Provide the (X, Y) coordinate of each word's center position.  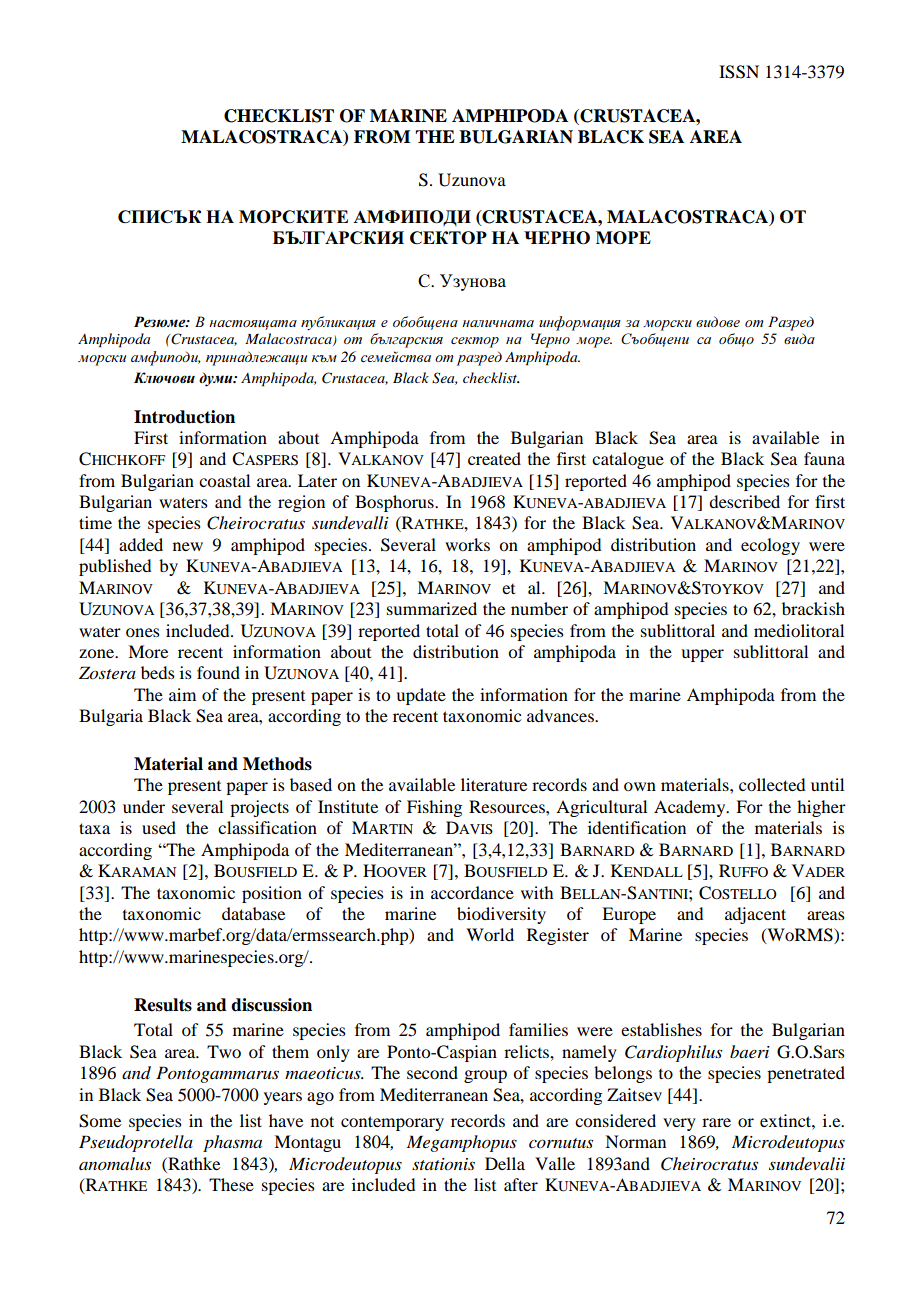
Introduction (184, 417)
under (144, 806)
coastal (224, 480)
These (231, 1184)
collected (772, 784)
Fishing (434, 808)
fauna (824, 458)
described (744, 501)
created (494, 458)
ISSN (739, 72)
